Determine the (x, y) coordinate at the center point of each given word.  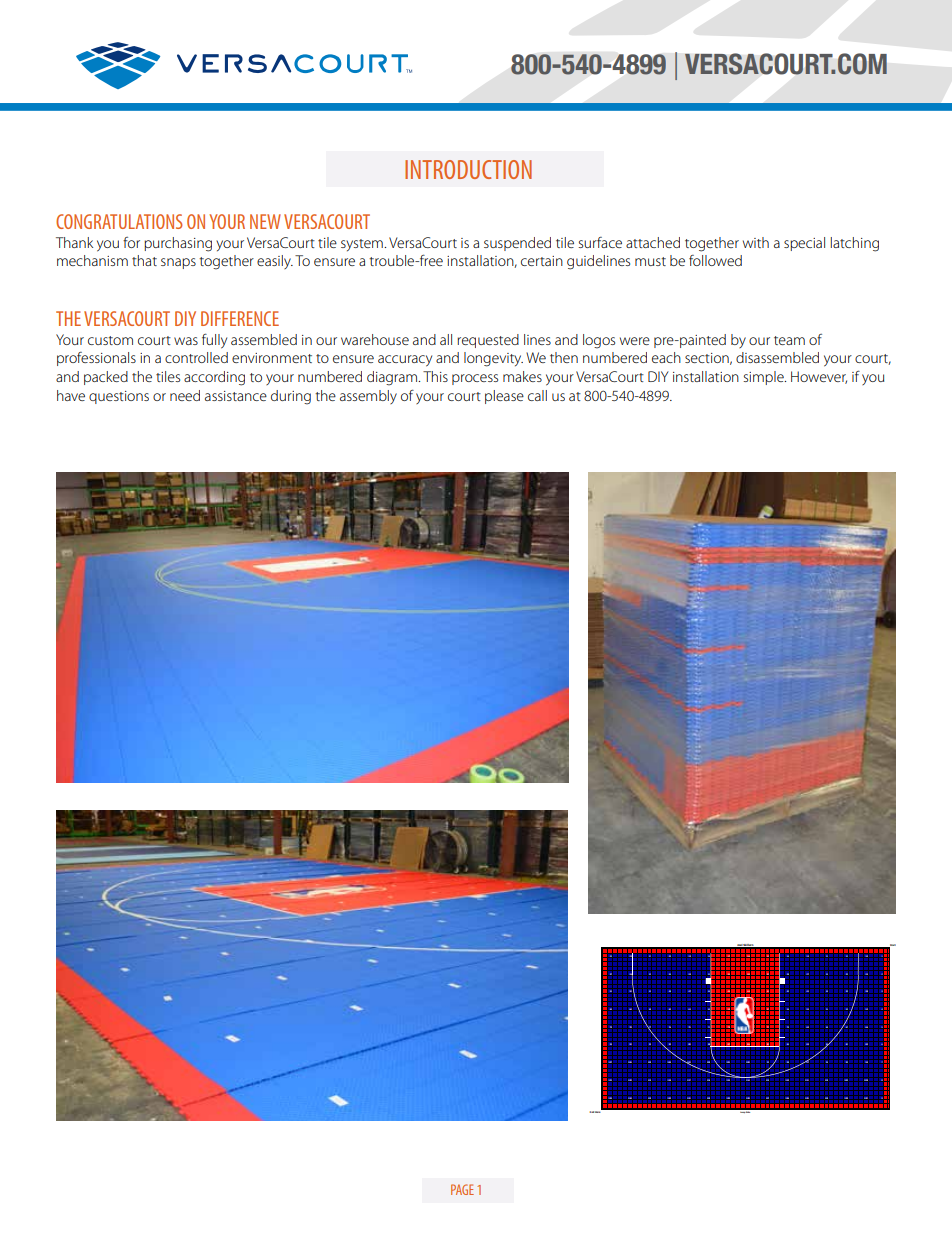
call (537, 395)
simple (764, 378)
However (819, 377)
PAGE (462, 1189)
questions (119, 397)
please (504, 397)
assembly (368, 397)
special (804, 244)
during (291, 397)
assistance (236, 396)
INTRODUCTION (468, 169)
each (666, 357)
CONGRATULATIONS (119, 221)
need (185, 395)
